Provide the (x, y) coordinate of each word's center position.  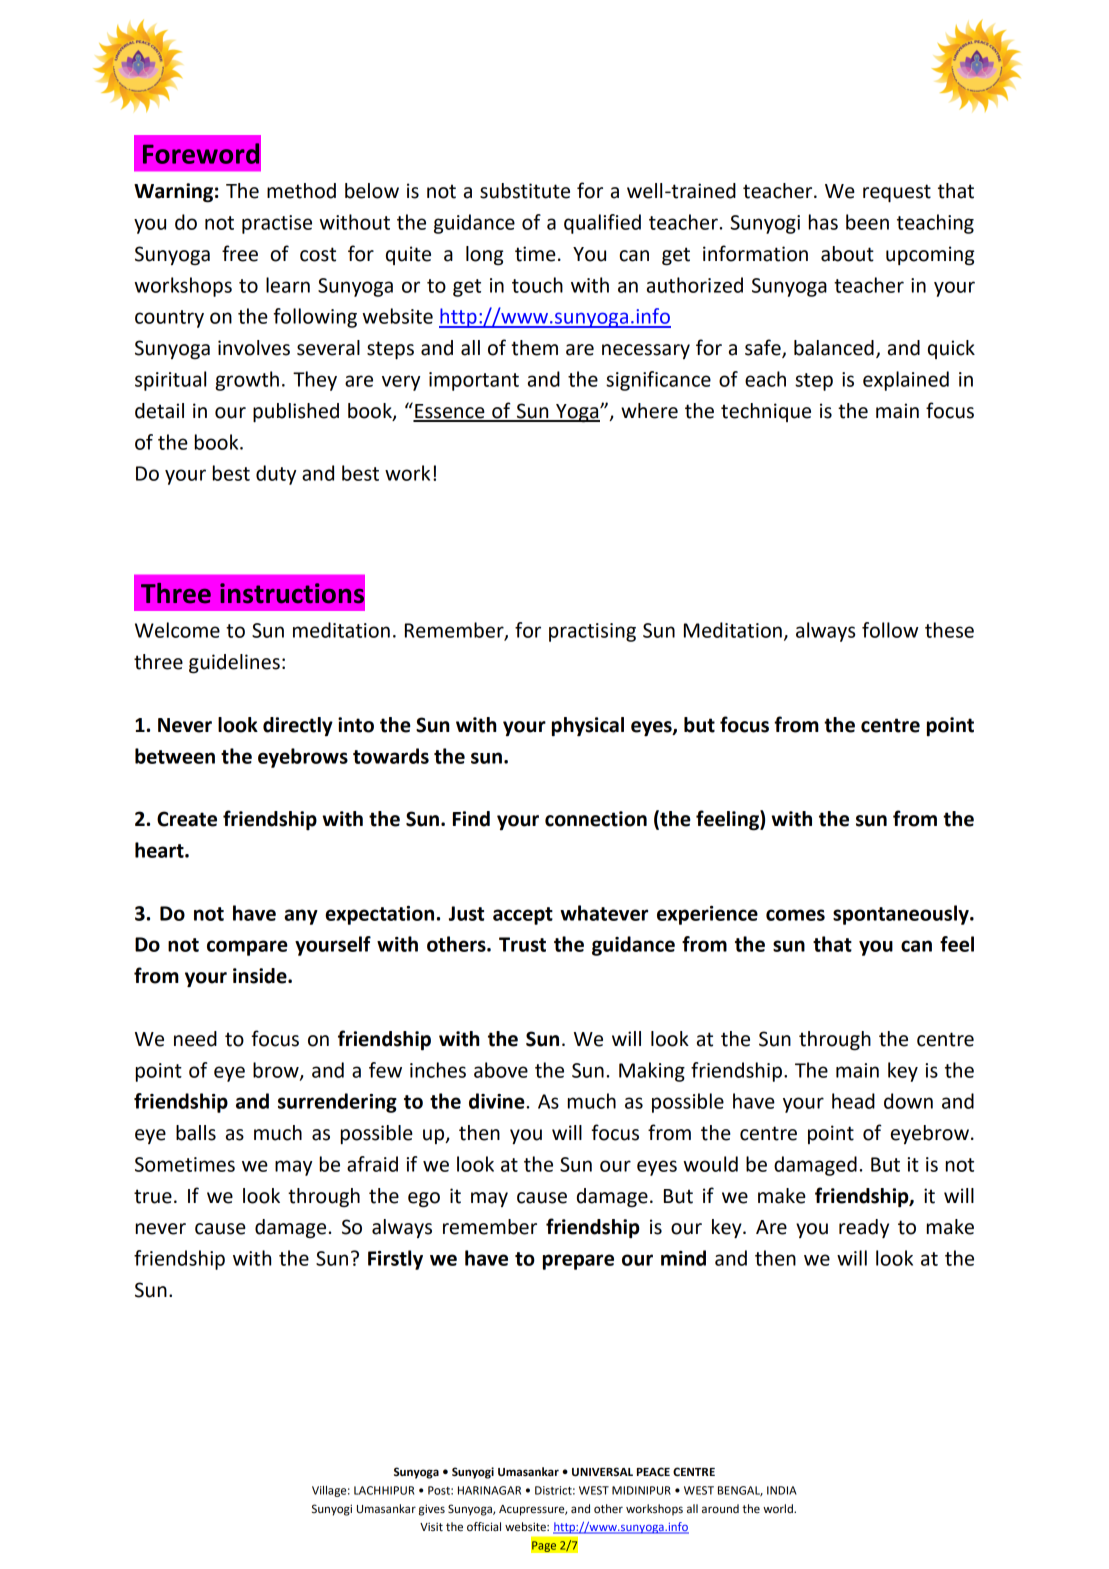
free (240, 253)
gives (432, 1510)
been (867, 222)
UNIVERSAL (602, 1472)
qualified (602, 224)
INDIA (782, 1490)
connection (596, 819)
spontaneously (902, 915)
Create (187, 819)
